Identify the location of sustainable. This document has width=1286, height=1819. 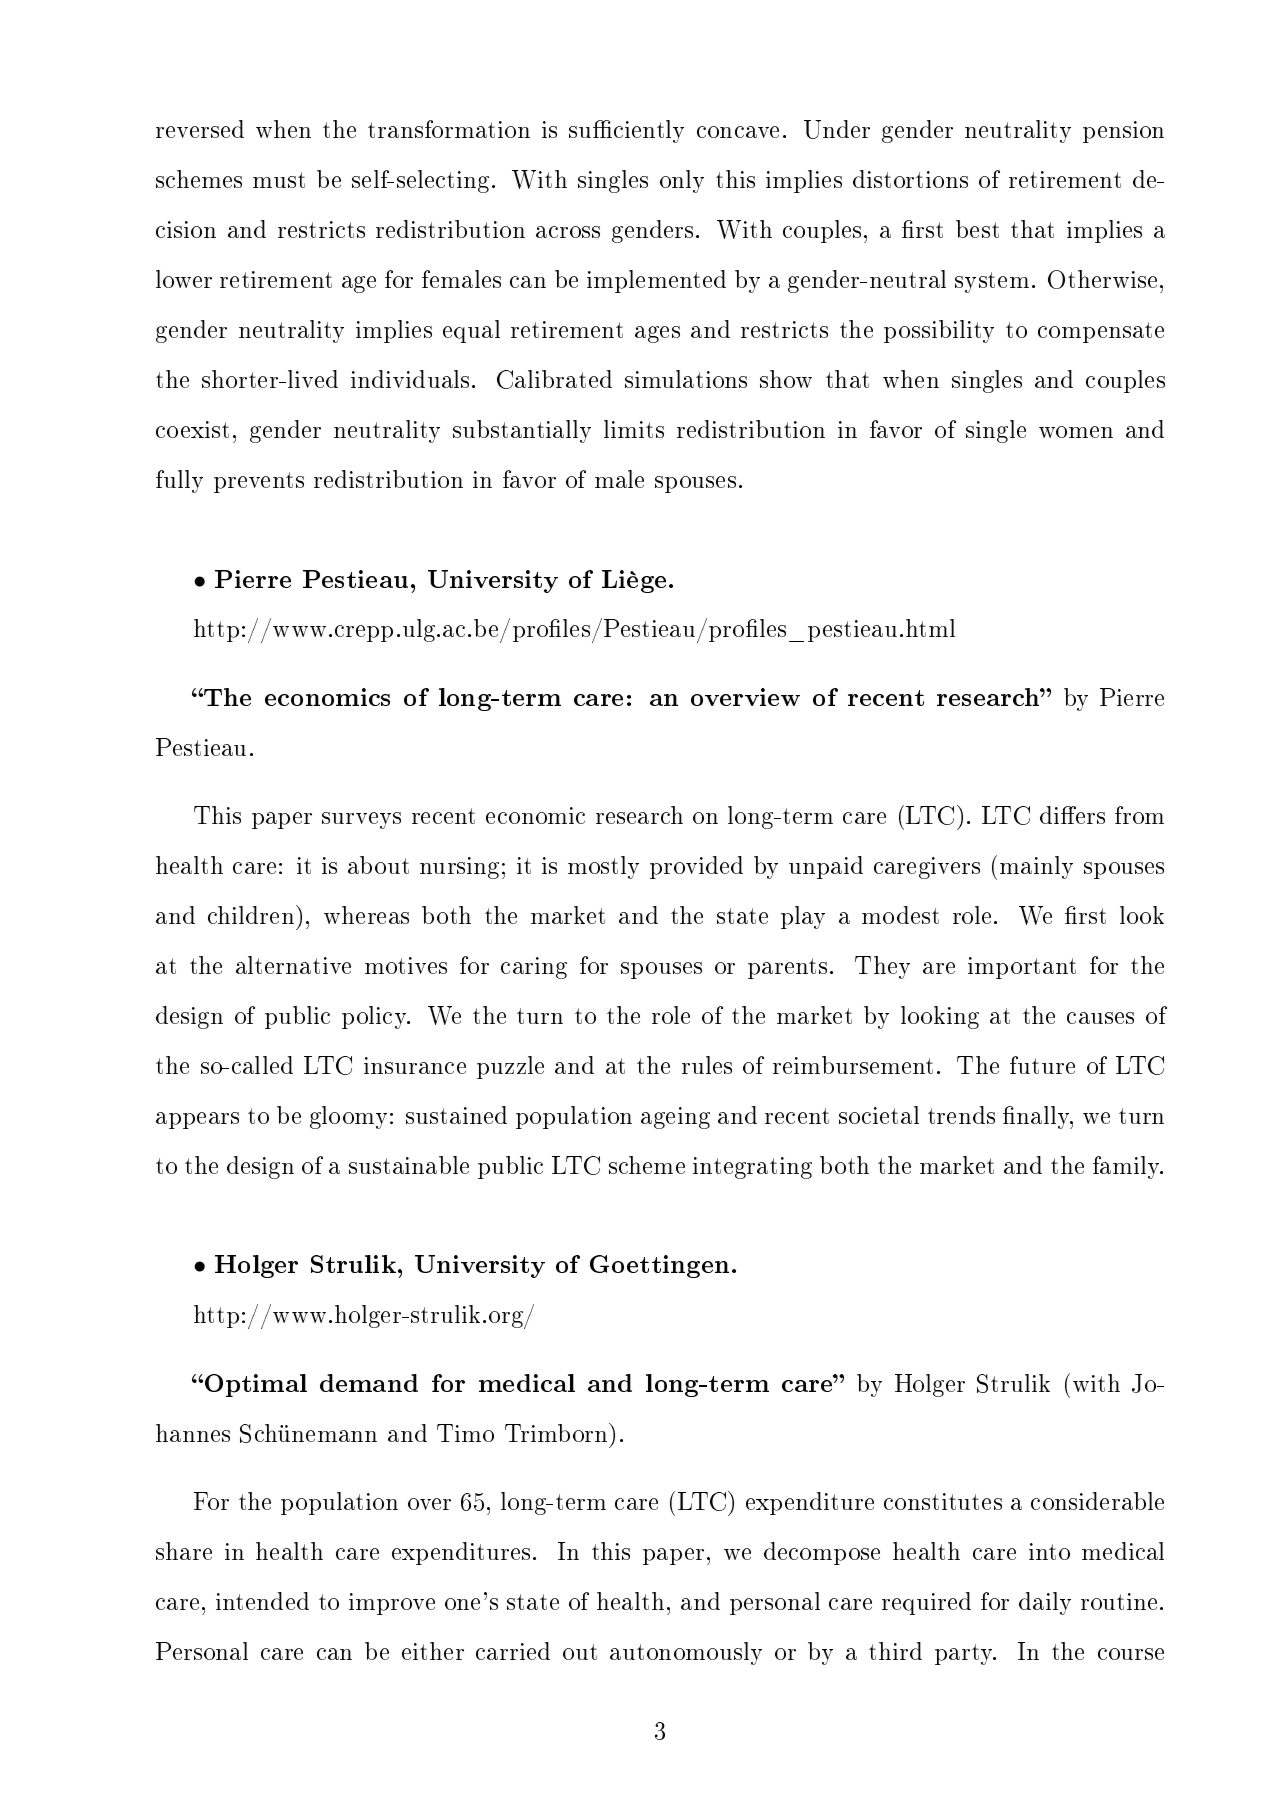
(409, 1165).
